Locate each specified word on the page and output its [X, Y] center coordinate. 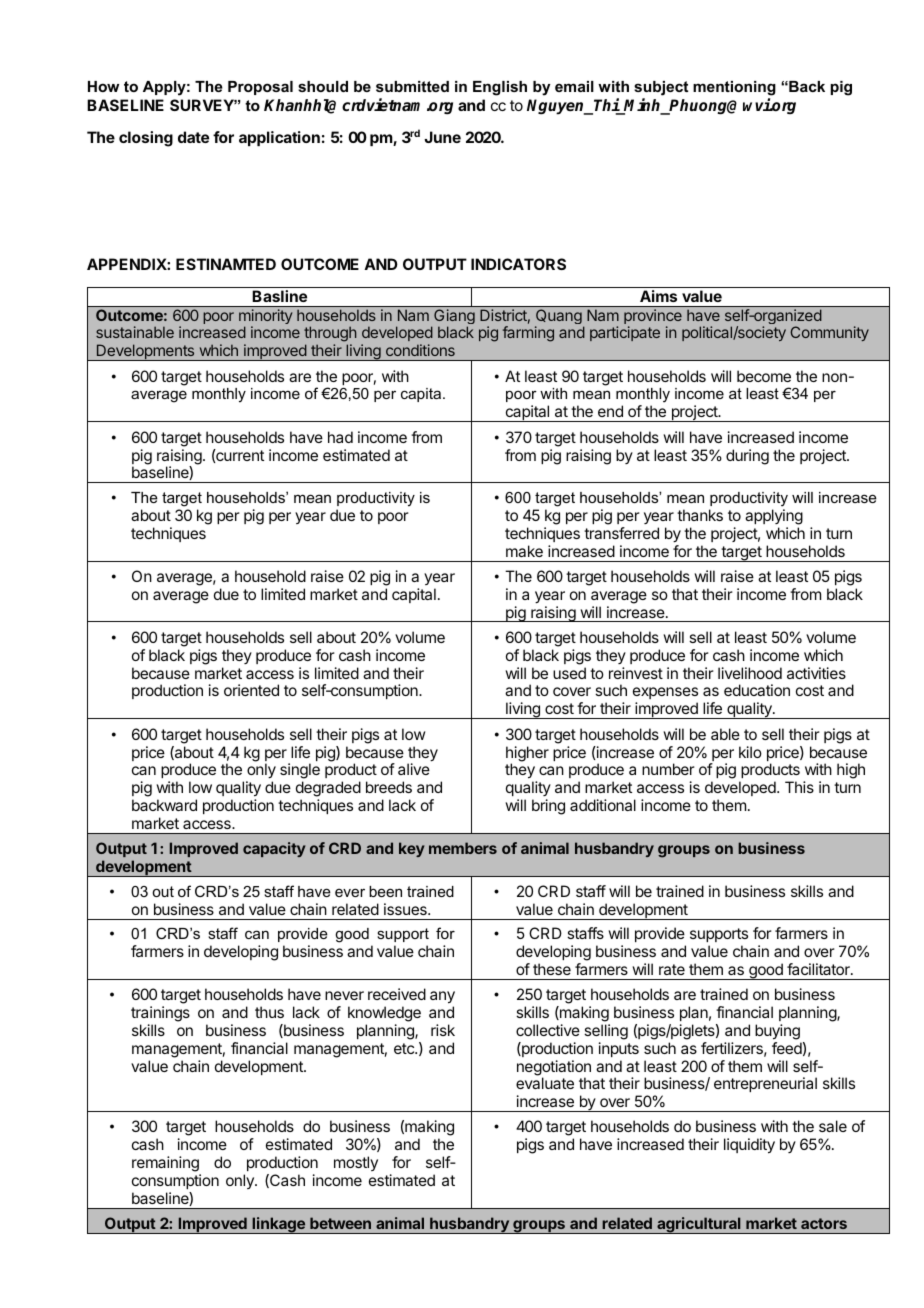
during [747, 457]
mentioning [734, 88]
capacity [274, 849]
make [524, 551]
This [799, 787]
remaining [165, 1164]
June [442, 137]
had [340, 437]
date [193, 137]
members [463, 848]
